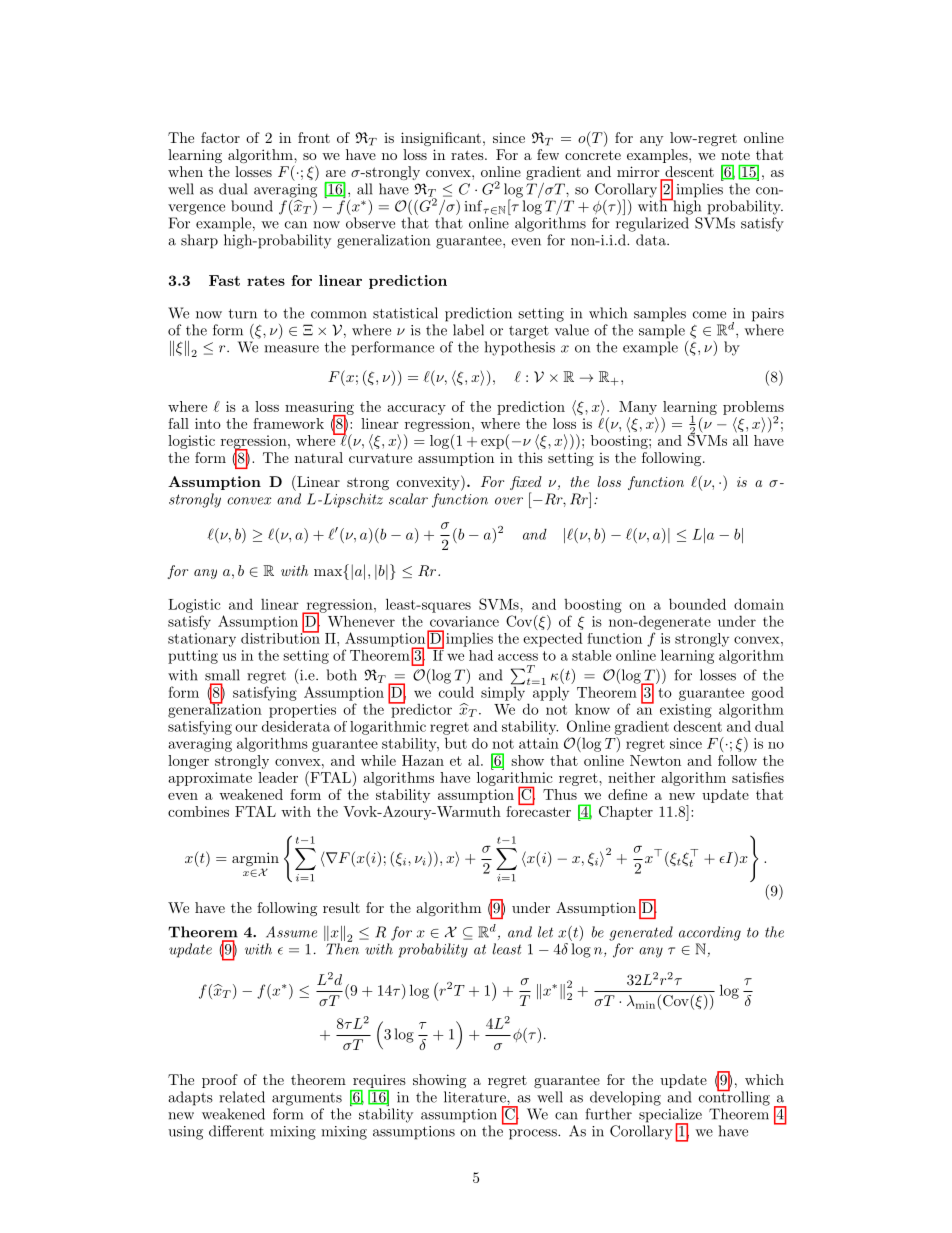 This screenshot has width=952, height=1233. Describe the element at coordinates (655, 760) in the screenshot. I see `Newton` at that location.
